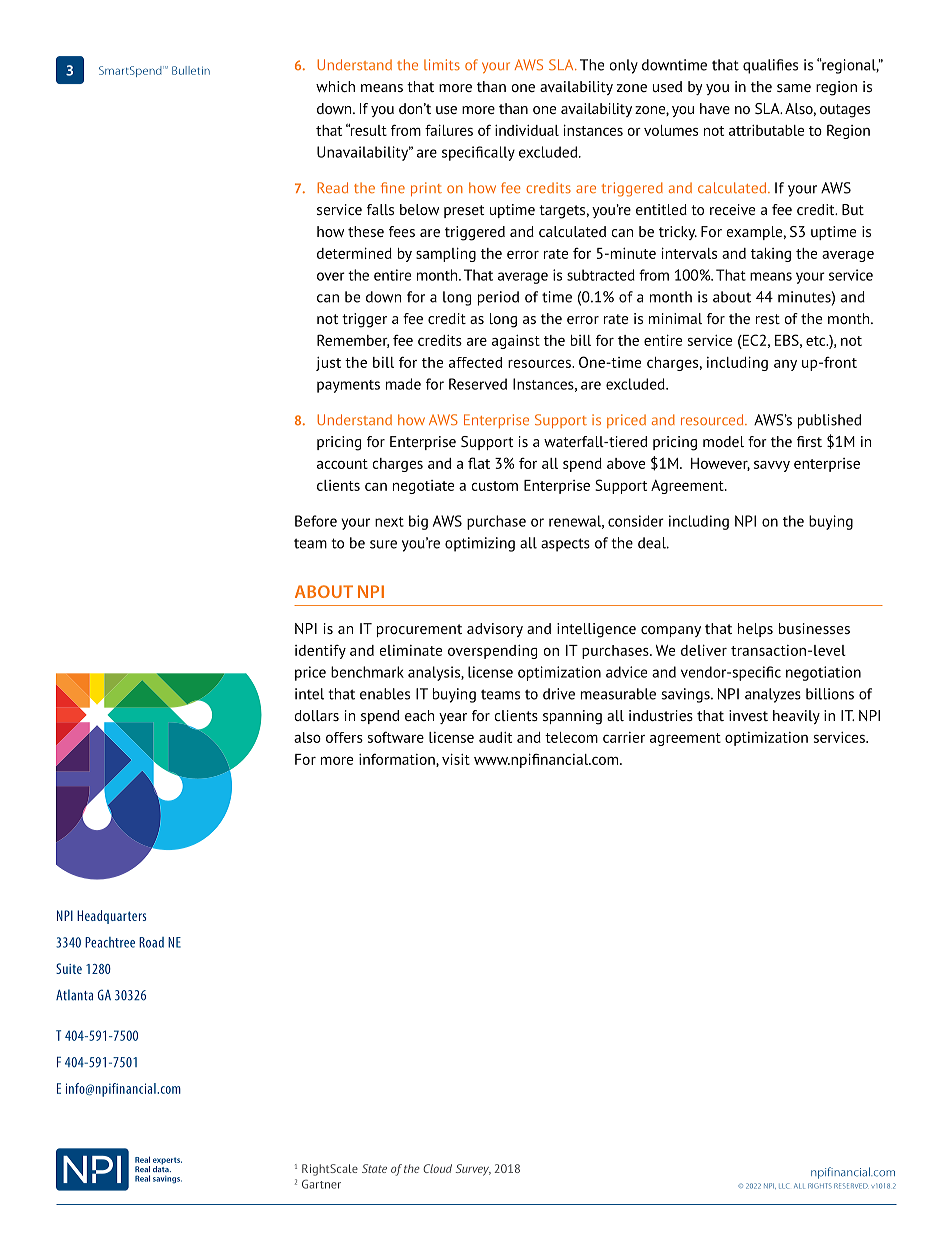 The width and height of the page is (952, 1233). Describe the element at coordinates (449, 130) in the page. I see `failures` at that location.
